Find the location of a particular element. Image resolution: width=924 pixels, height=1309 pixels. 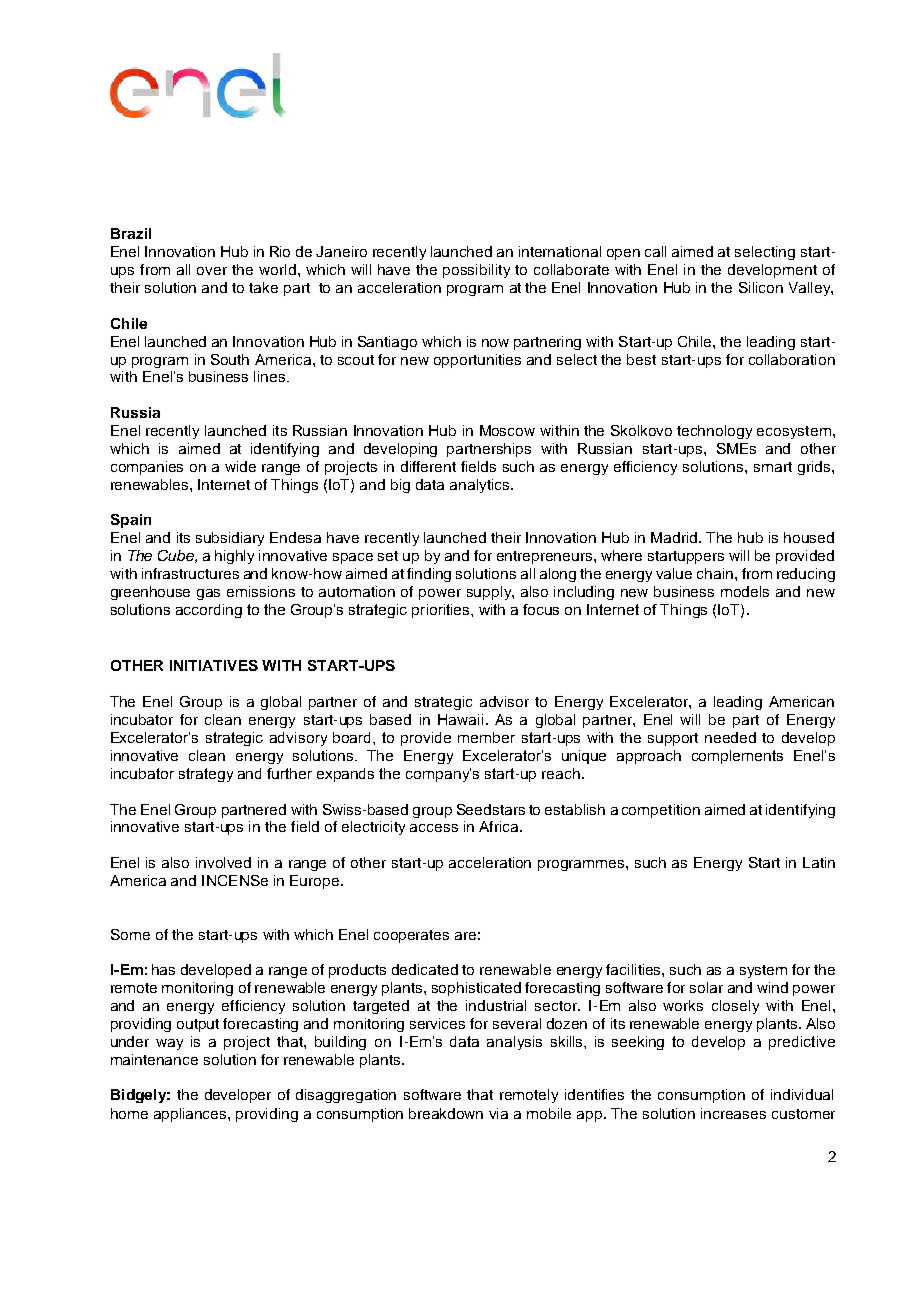

via is located at coordinates (498, 1113).
